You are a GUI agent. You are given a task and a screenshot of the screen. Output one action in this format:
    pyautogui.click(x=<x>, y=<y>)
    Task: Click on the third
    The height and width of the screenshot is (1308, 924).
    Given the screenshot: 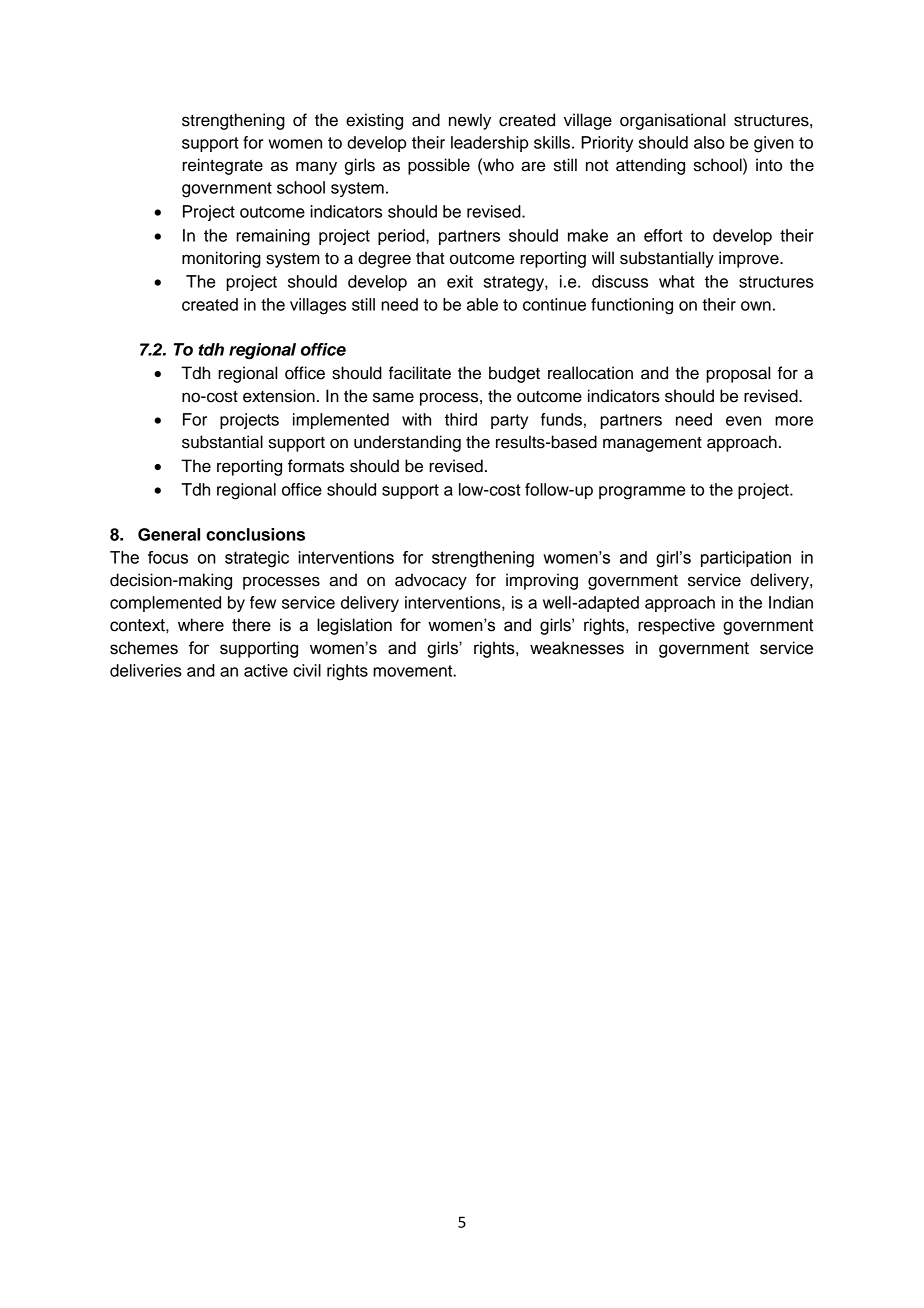 What is the action you would take?
    pyautogui.click(x=461, y=419)
